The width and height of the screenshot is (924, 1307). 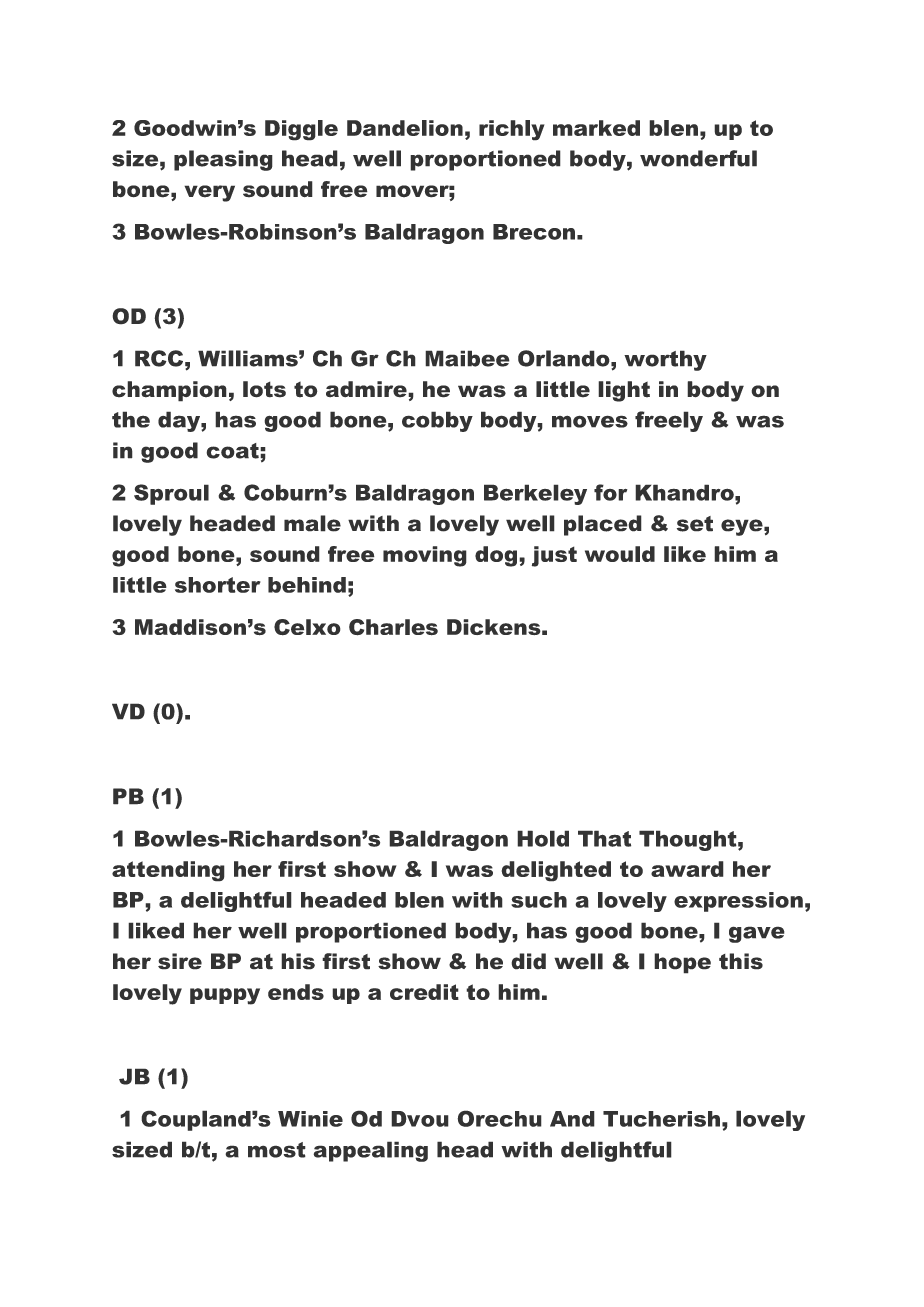 What do you see at coordinates (687, 869) in the screenshot?
I see `award` at bounding box center [687, 869].
